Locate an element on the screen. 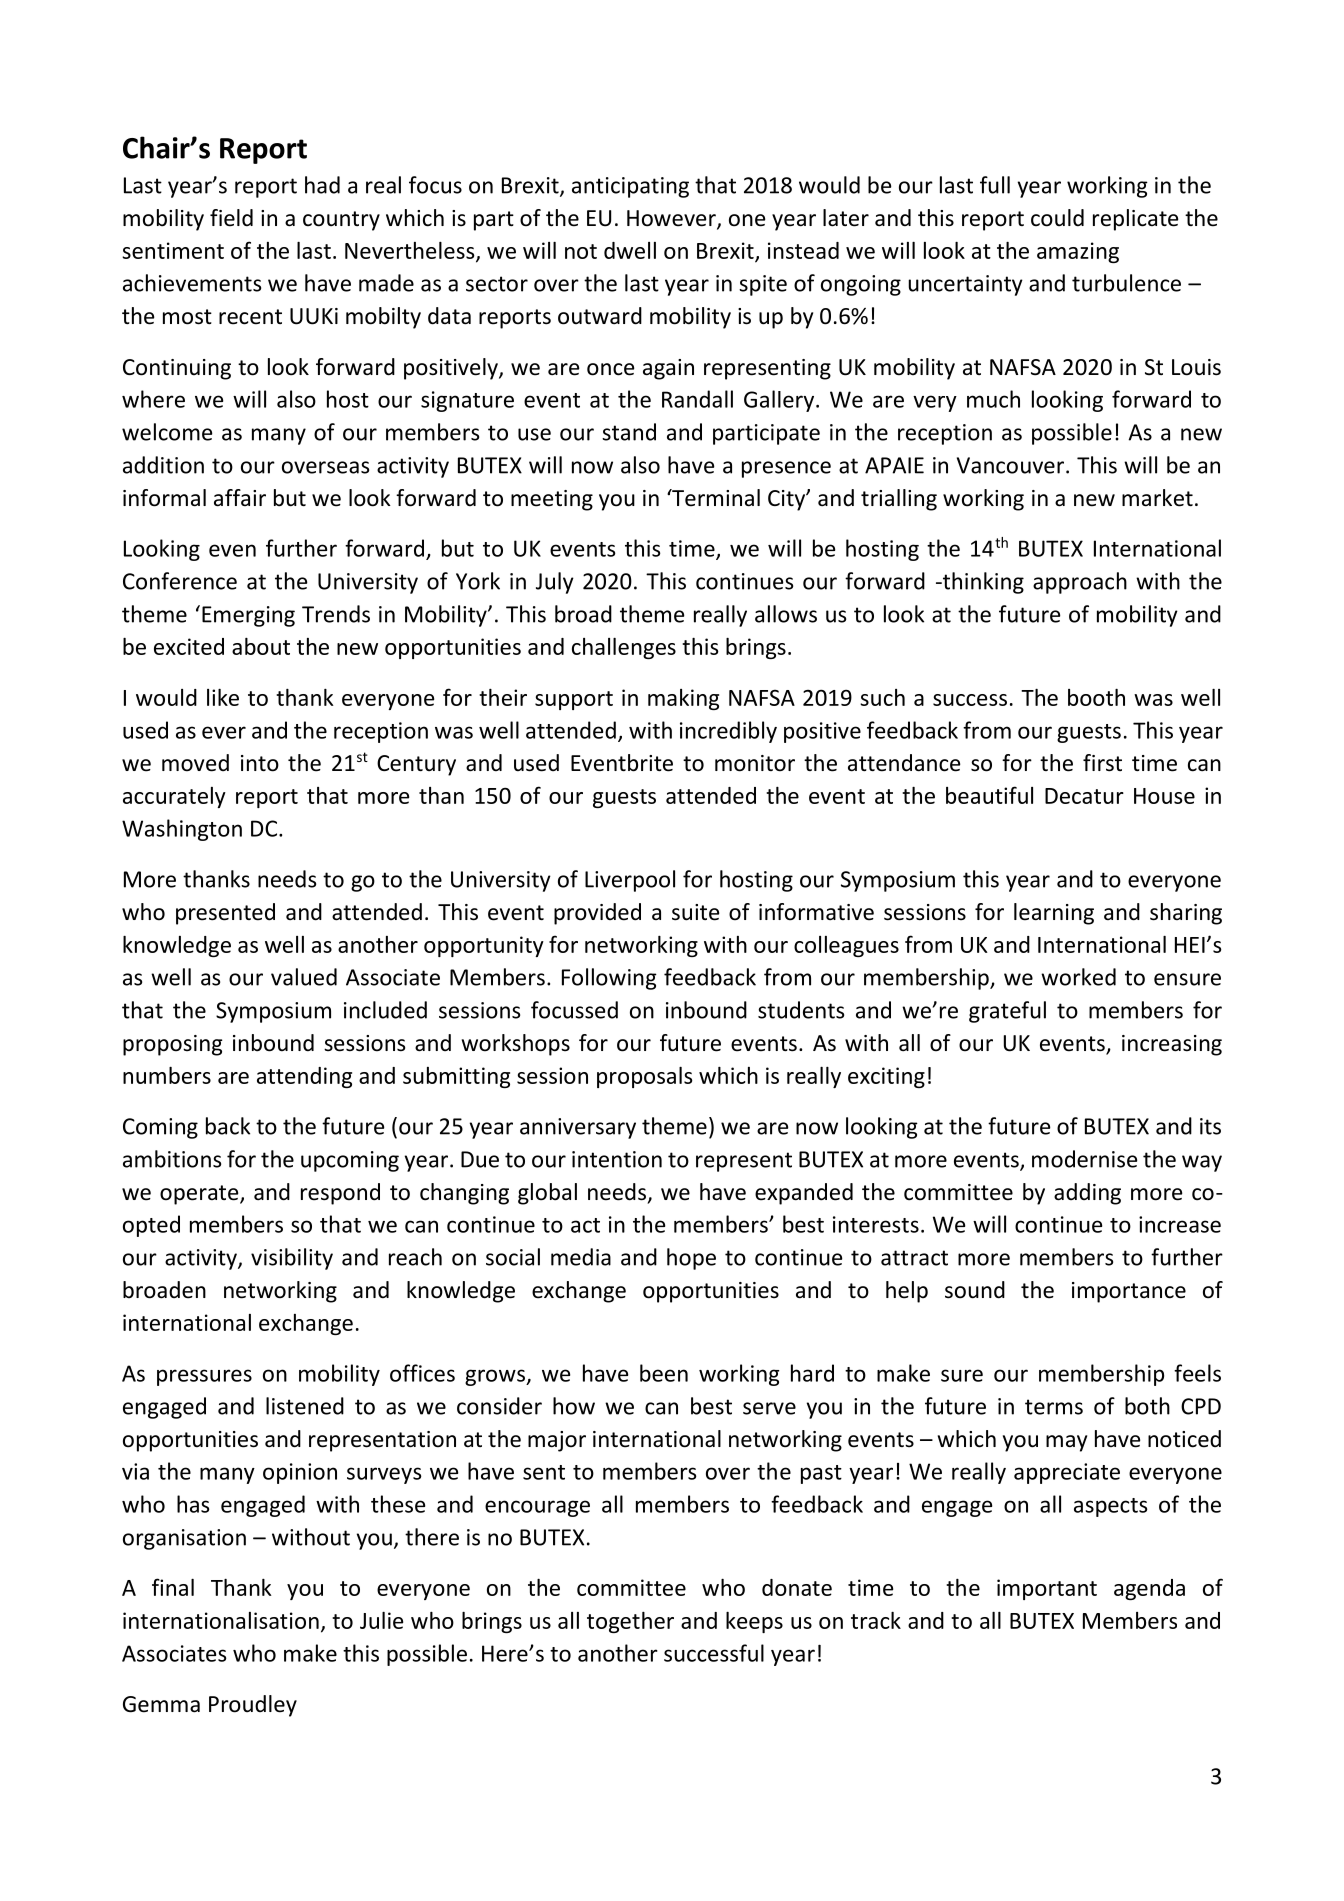  could is located at coordinates (1057, 218).
